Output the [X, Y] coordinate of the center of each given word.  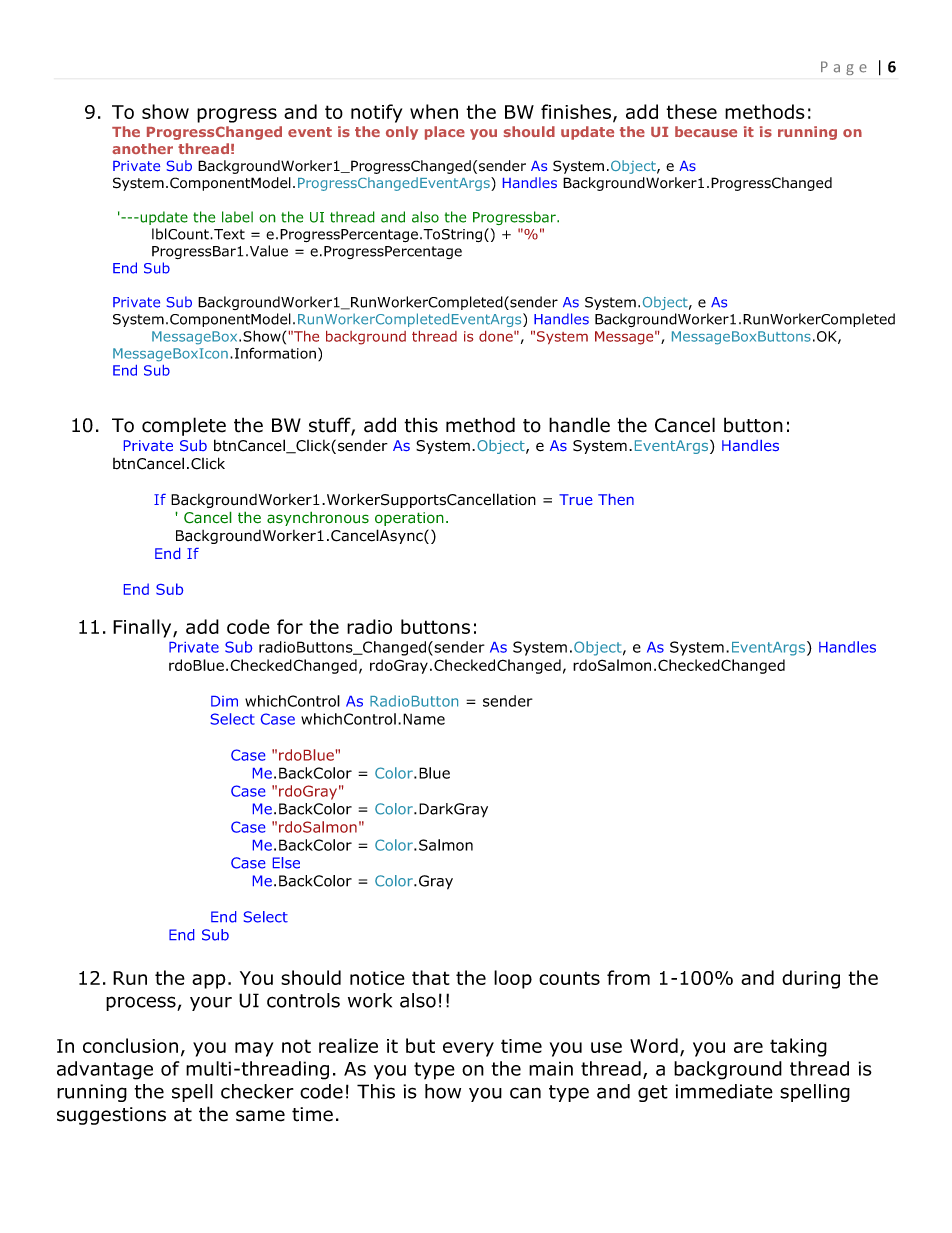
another [142, 148]
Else [286, 863]
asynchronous [318, 518]
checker [257, 1091]
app [209, 981]
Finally [143, 628]
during [811, 979]
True [575, 499]
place [445, 133]
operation [409, 519]
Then [616, 499]
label [237, 217]
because [706, 131]
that [431, 977]
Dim [224, 701]
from [628, 977]
